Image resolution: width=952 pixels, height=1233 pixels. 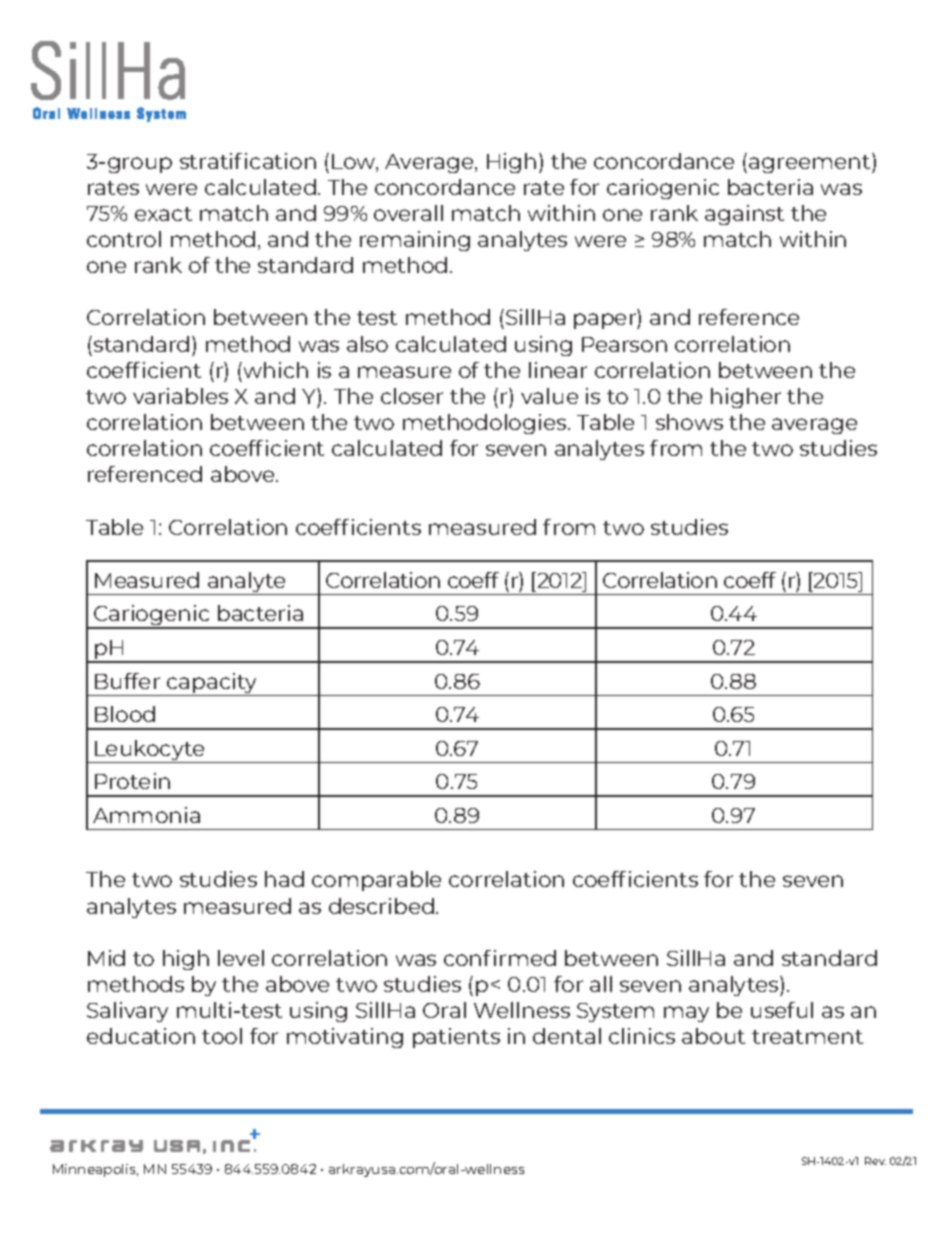 What do you see at coordinates (686, 1014) in the screenshot?
I see `may` at bounding box center [686, 1014].
